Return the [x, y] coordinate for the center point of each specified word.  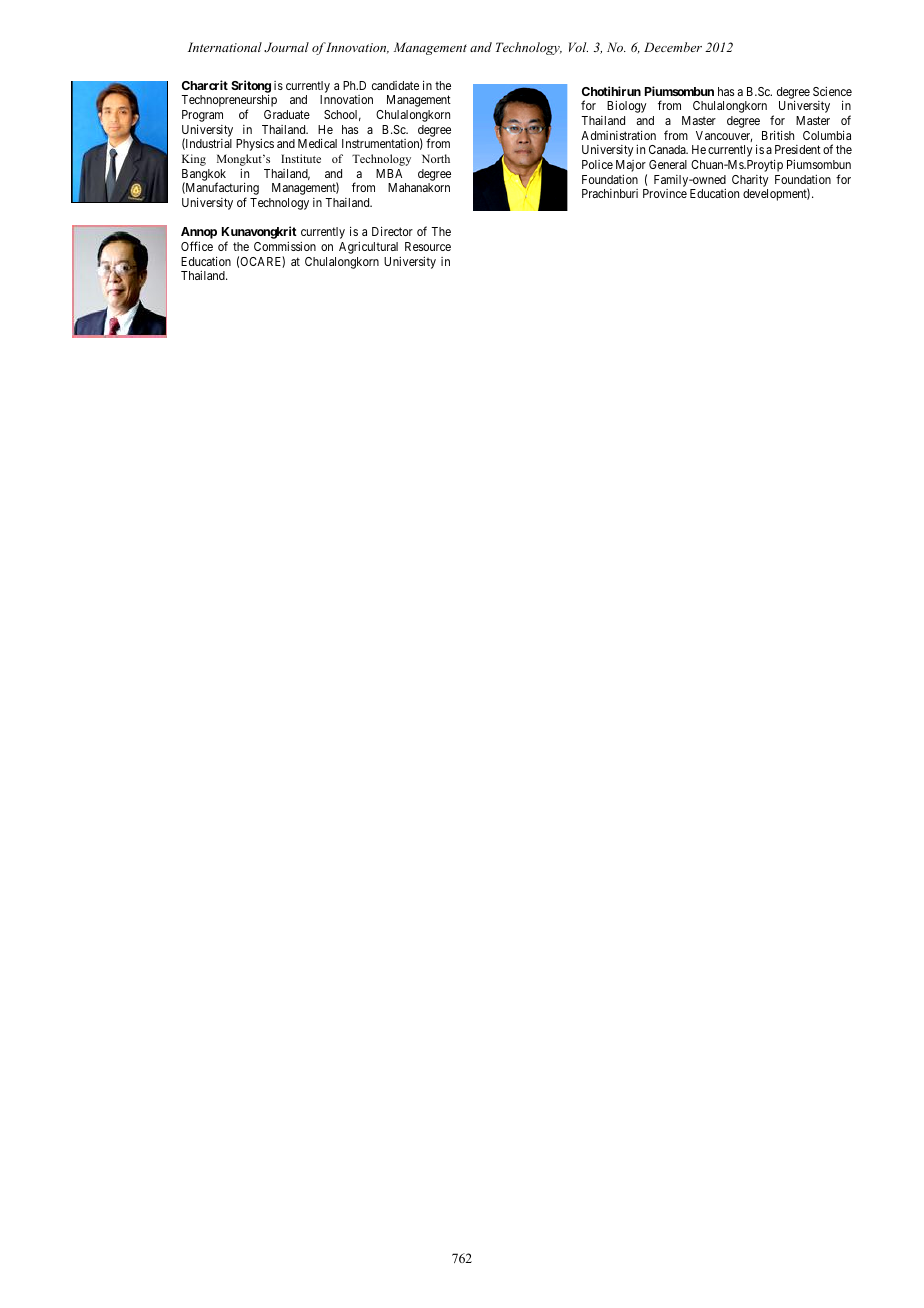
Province [665, 193]
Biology [627, 107]
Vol [578, 47]
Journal [286, 47]
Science [832, 91]
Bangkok [204, 176]
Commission [285, 246]
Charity [750, 181]
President [798, 149]
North [436, 158]
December [673, 47]
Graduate [287, 114]
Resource [428, 246]
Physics [255, 145]
